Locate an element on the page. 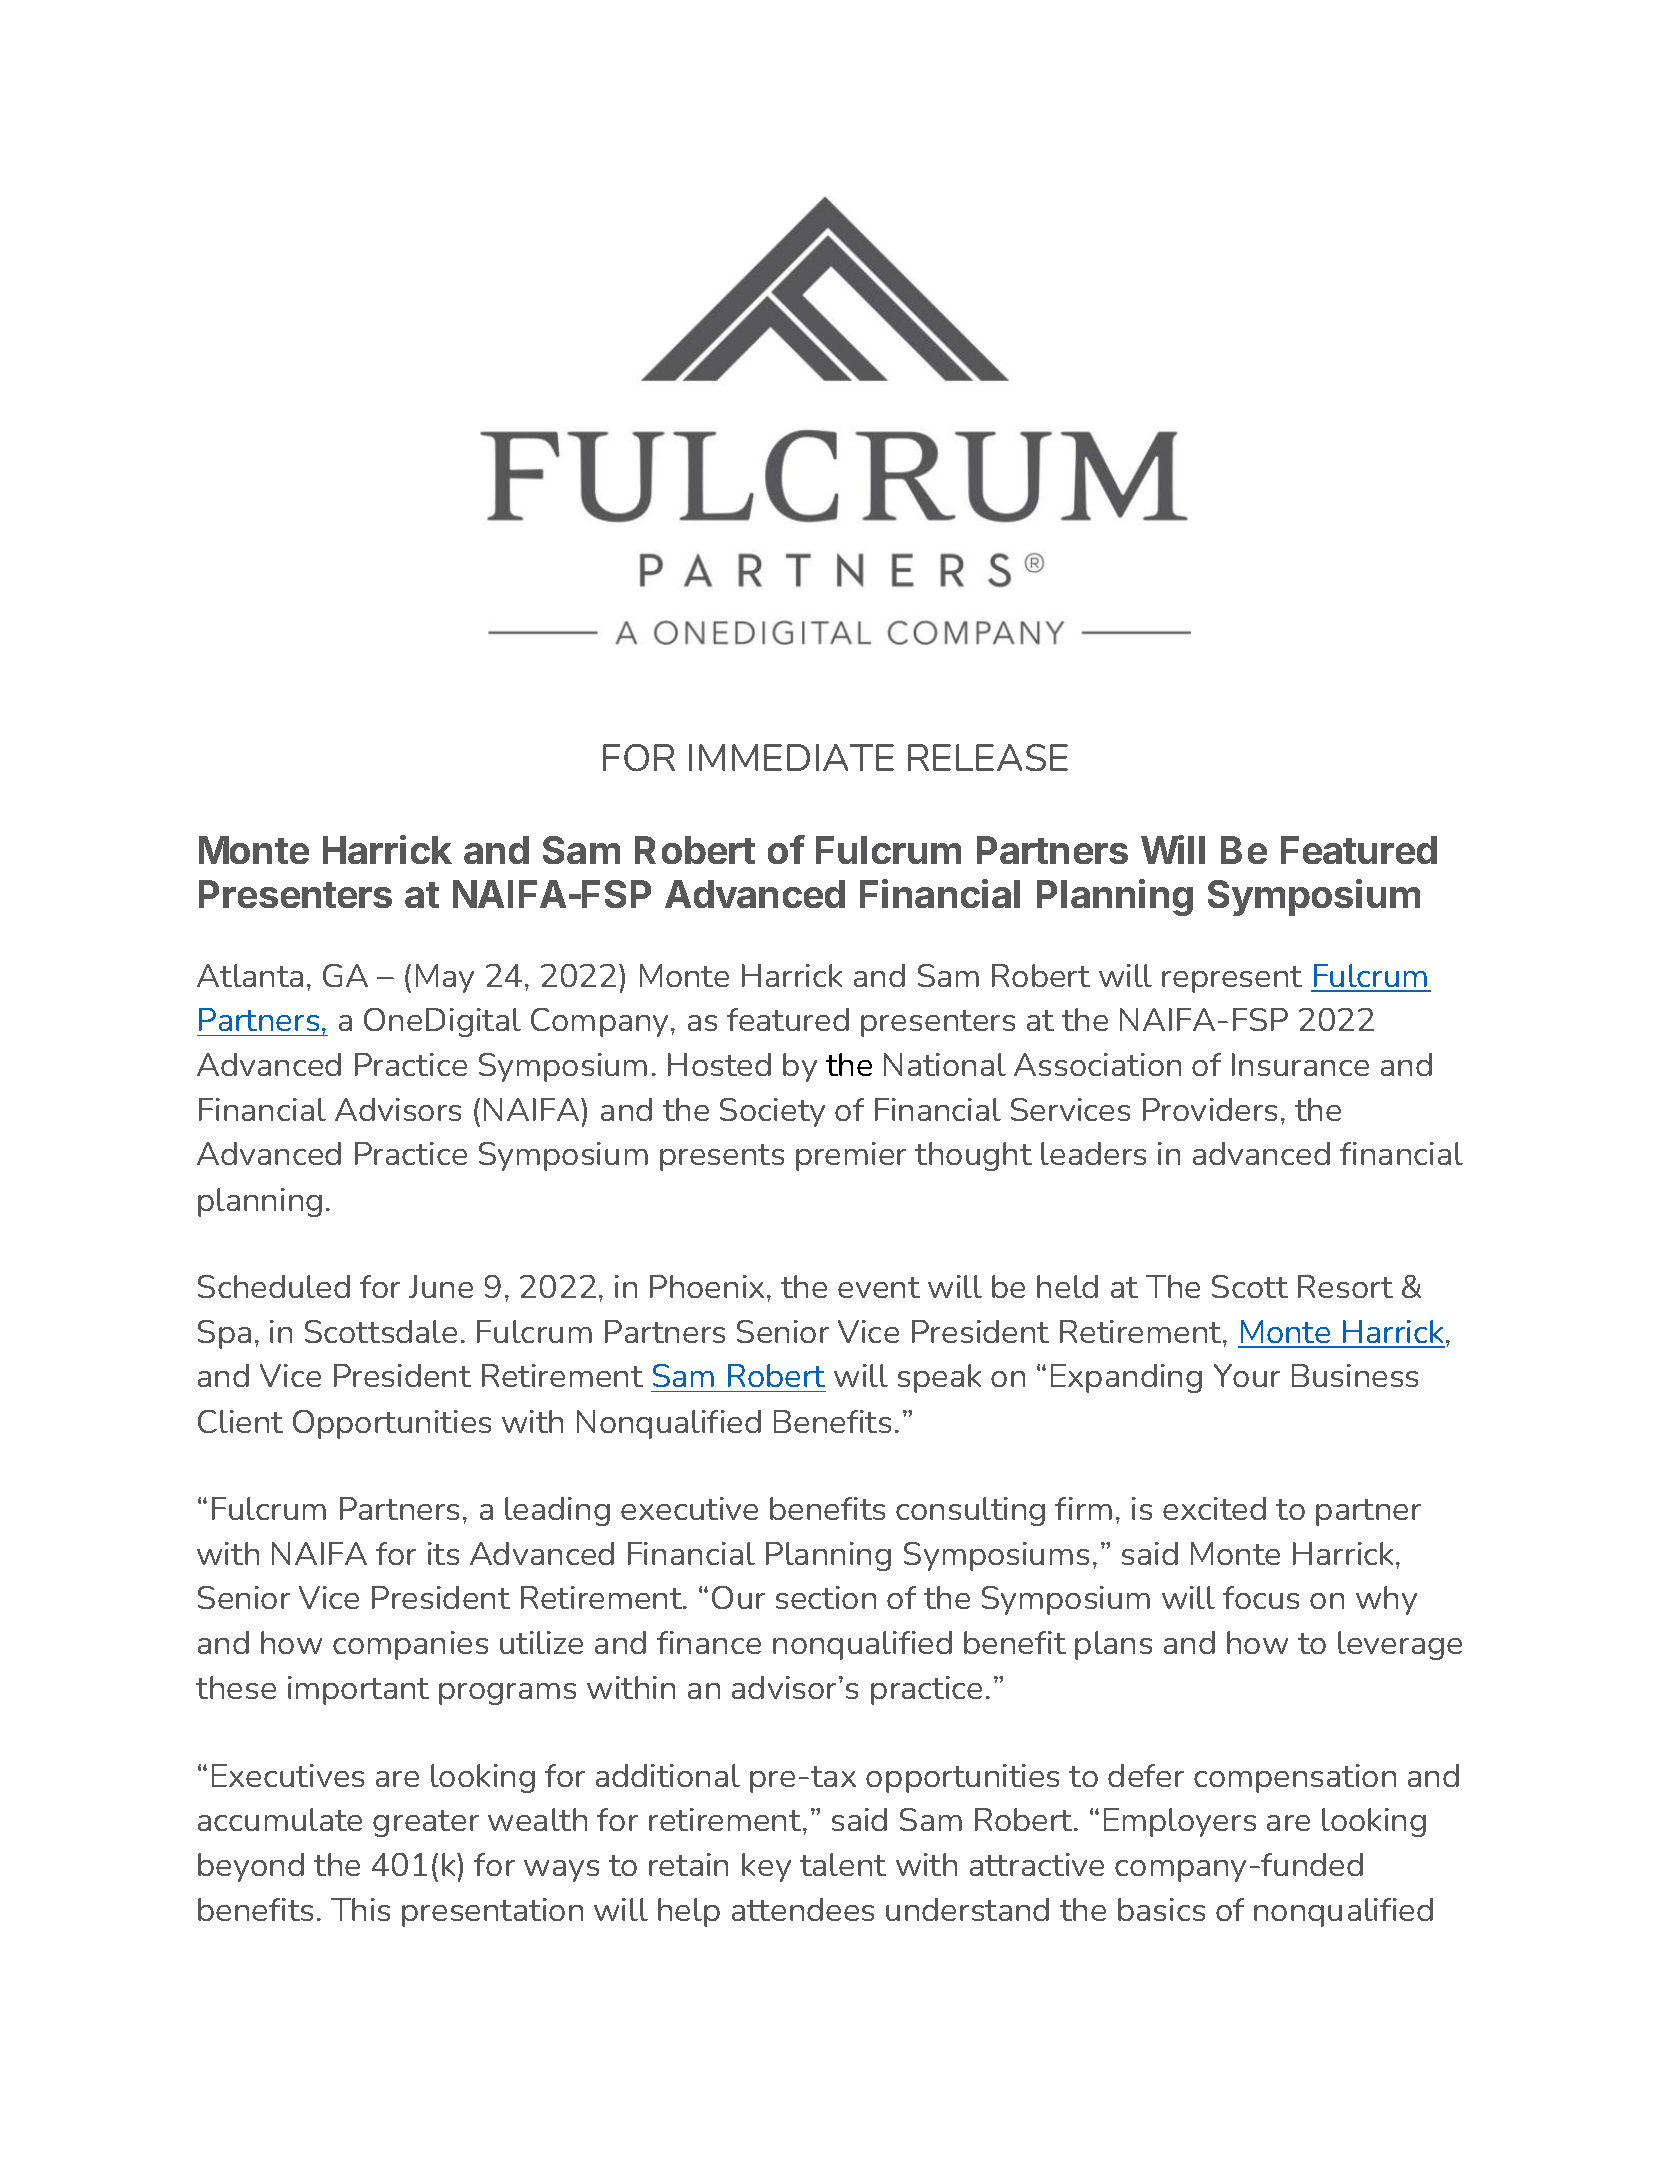  section is located at coordinates (826, 1597).
